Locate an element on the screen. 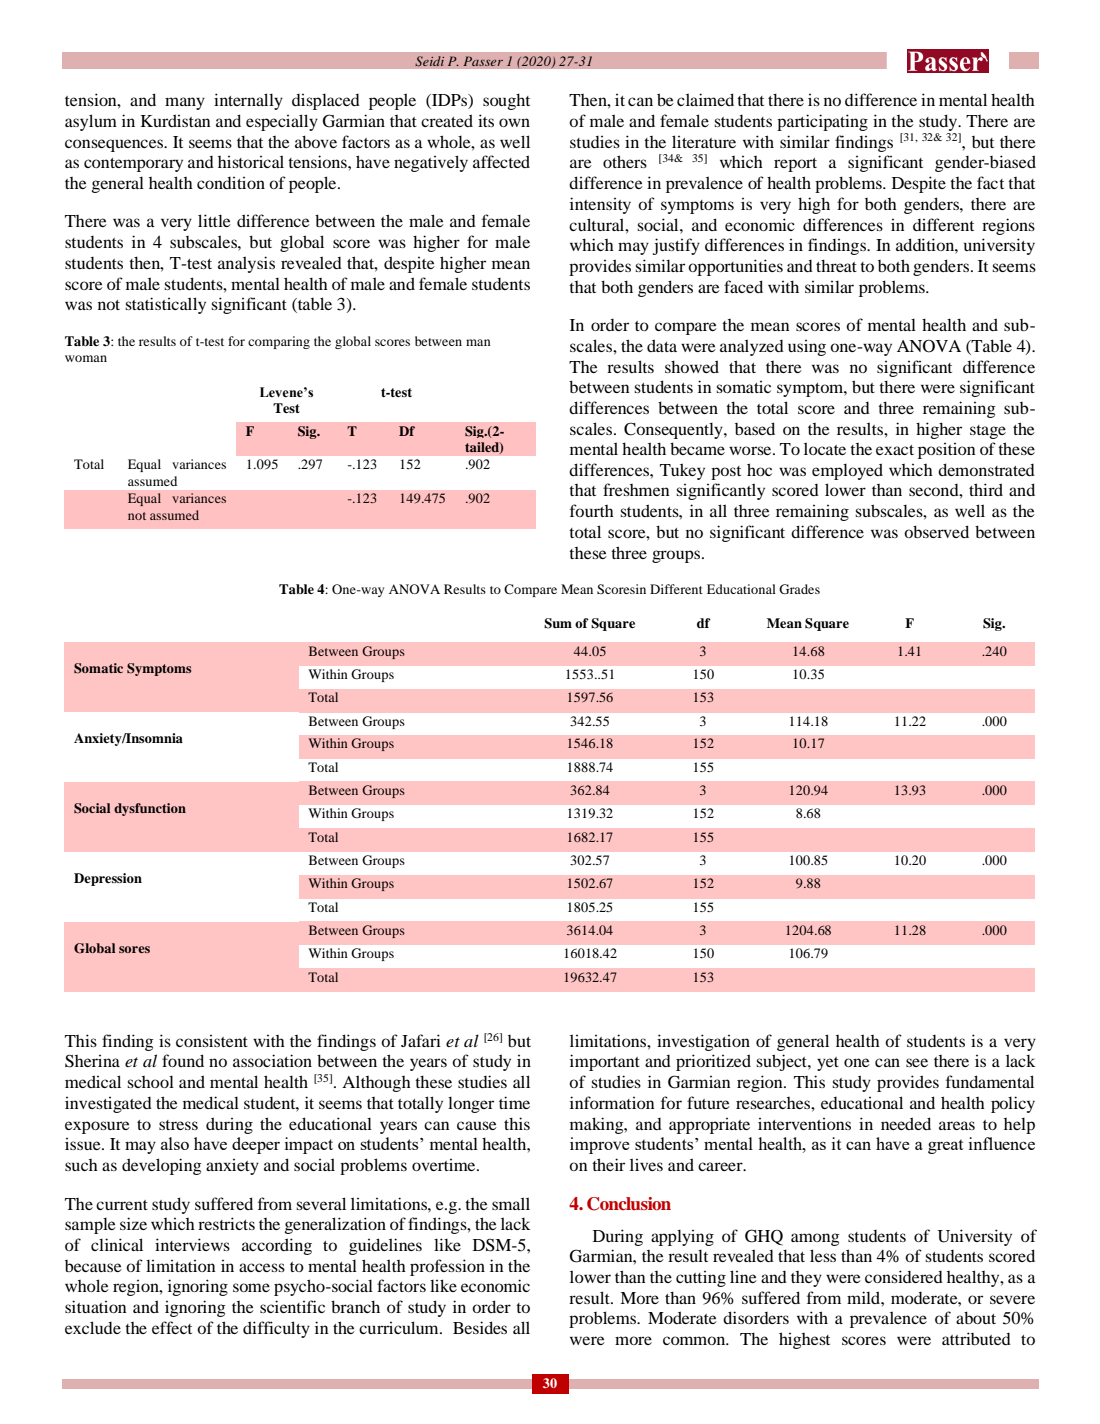 This screenshot has height=1424, width=1100. participating is located at coordinates (822, 122).
